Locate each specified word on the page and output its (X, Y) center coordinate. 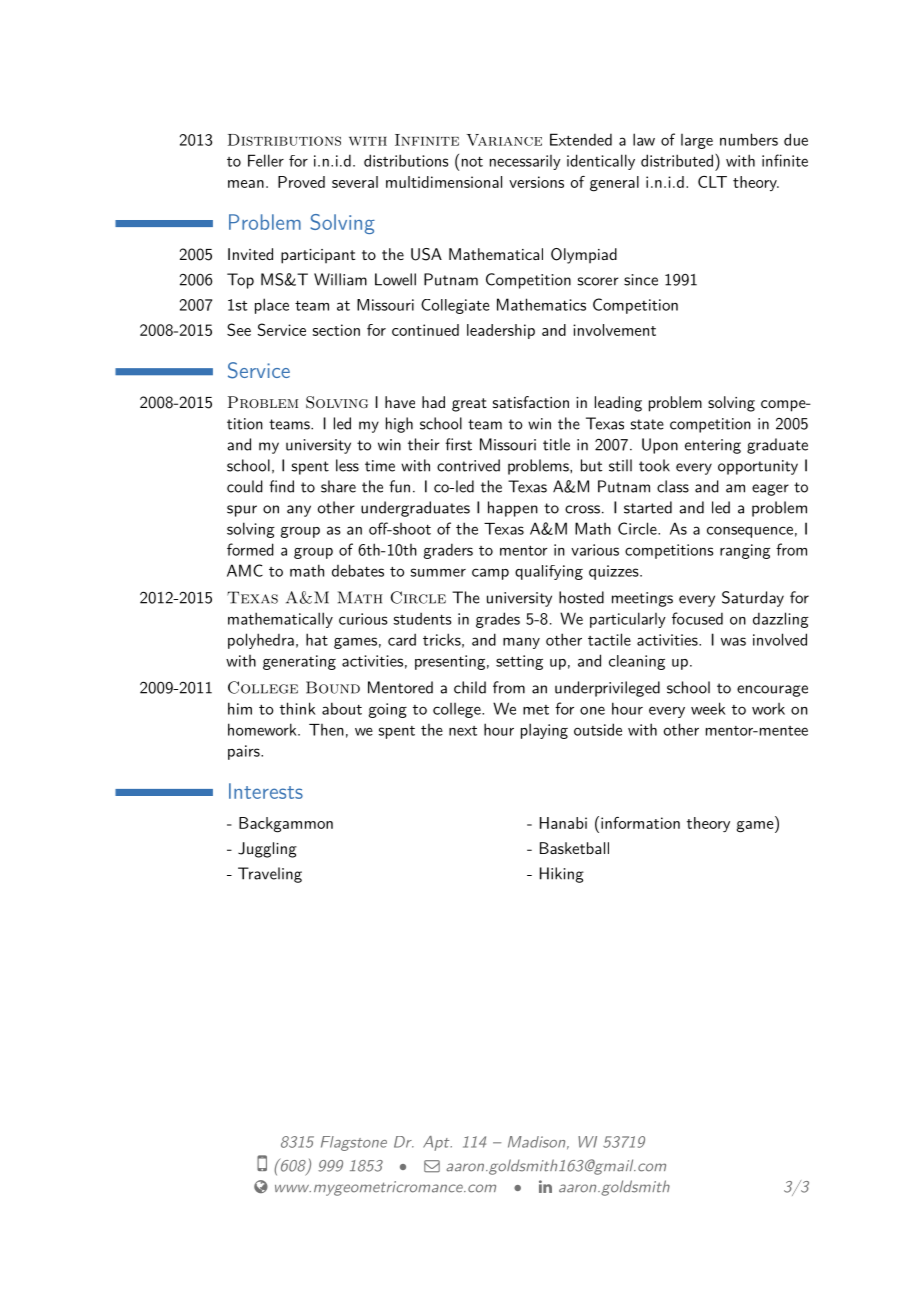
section (336, 330)
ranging (745, 551)
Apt (437, 1143)
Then (326, 730)
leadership (501, 331)
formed (250, 549)
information (640, 823)
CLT (712, 182)
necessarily (525, 162)
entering (713, 446)
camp (490, 574)
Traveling (270, 875)
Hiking (562, 875)
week (708, 708)
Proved (301, 182)
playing (544, 731)
